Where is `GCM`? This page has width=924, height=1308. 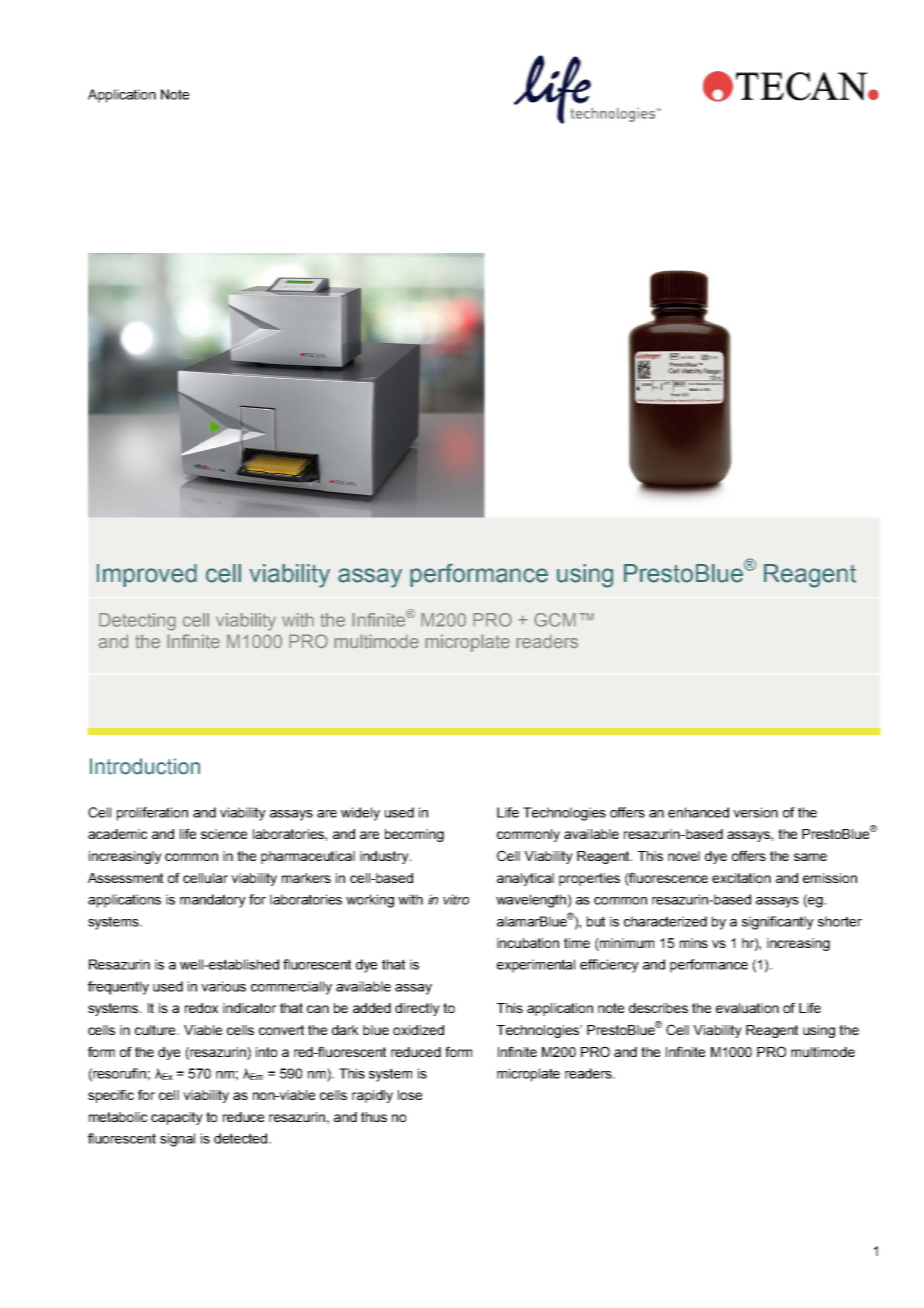 GCM is located at coordinates (555, 620).
